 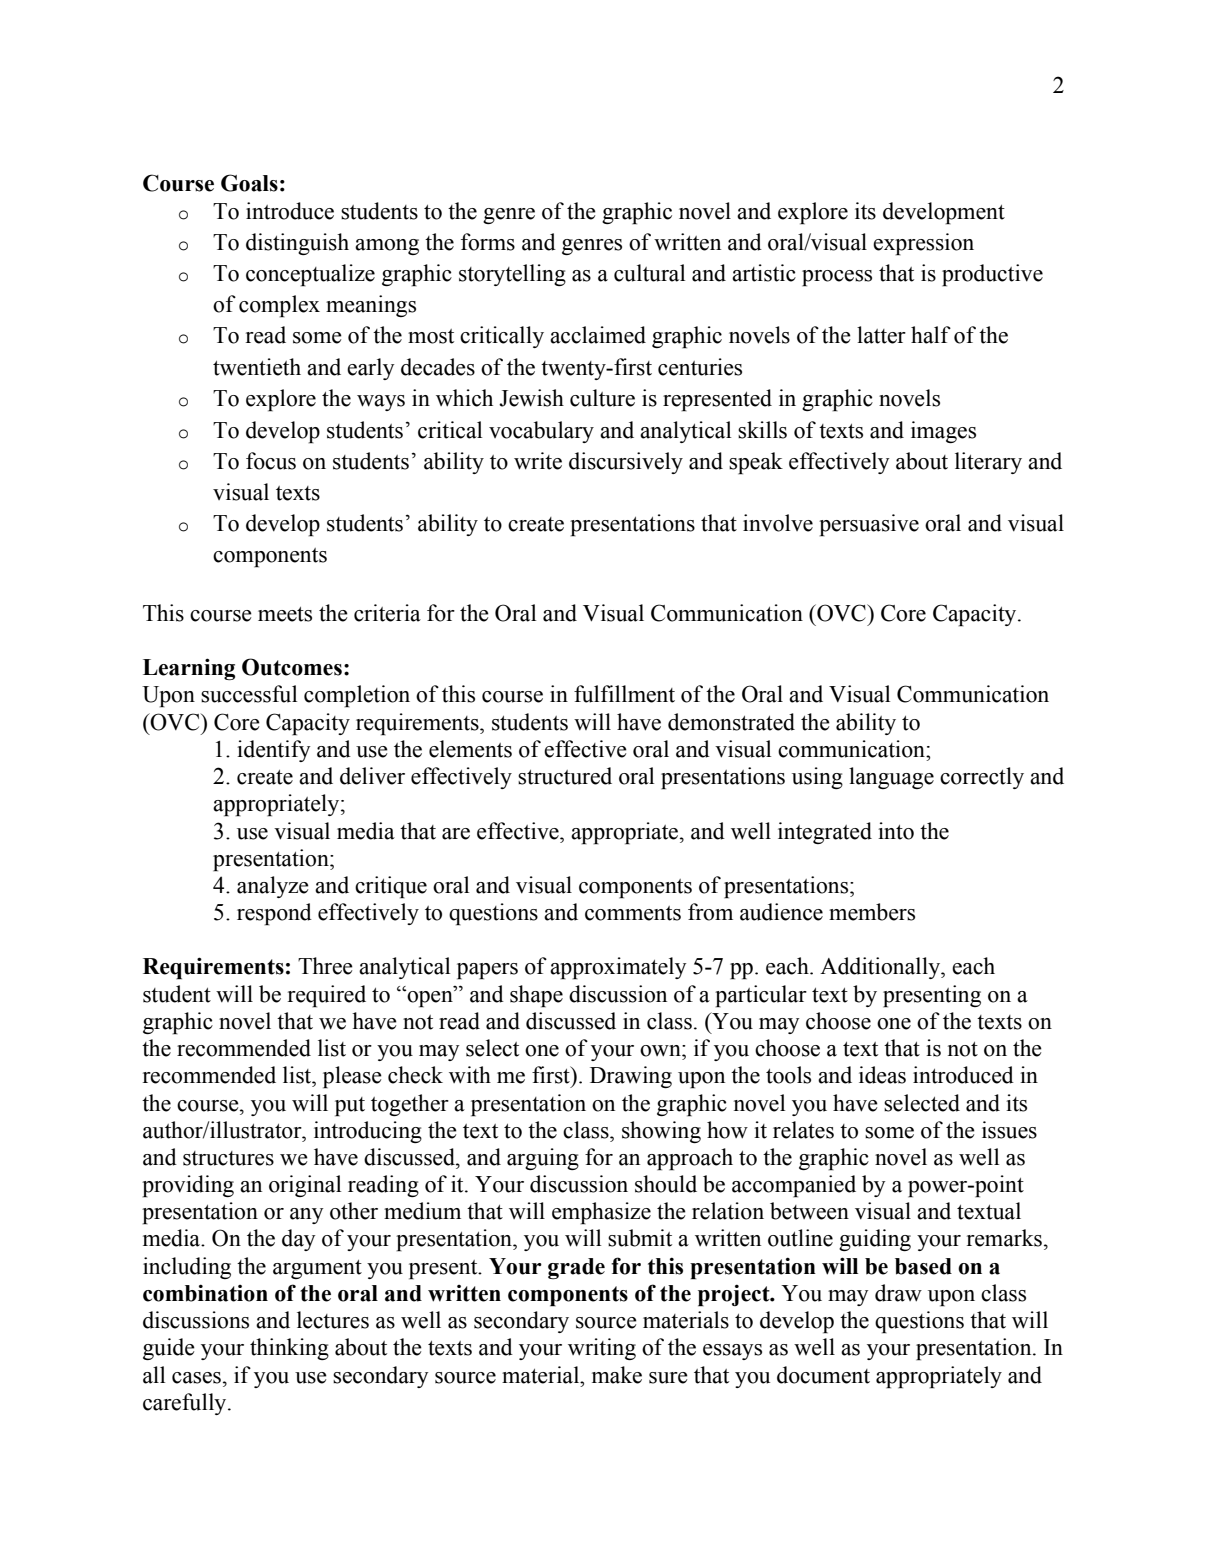 I want to click on members, so click(x=872, y=912).
